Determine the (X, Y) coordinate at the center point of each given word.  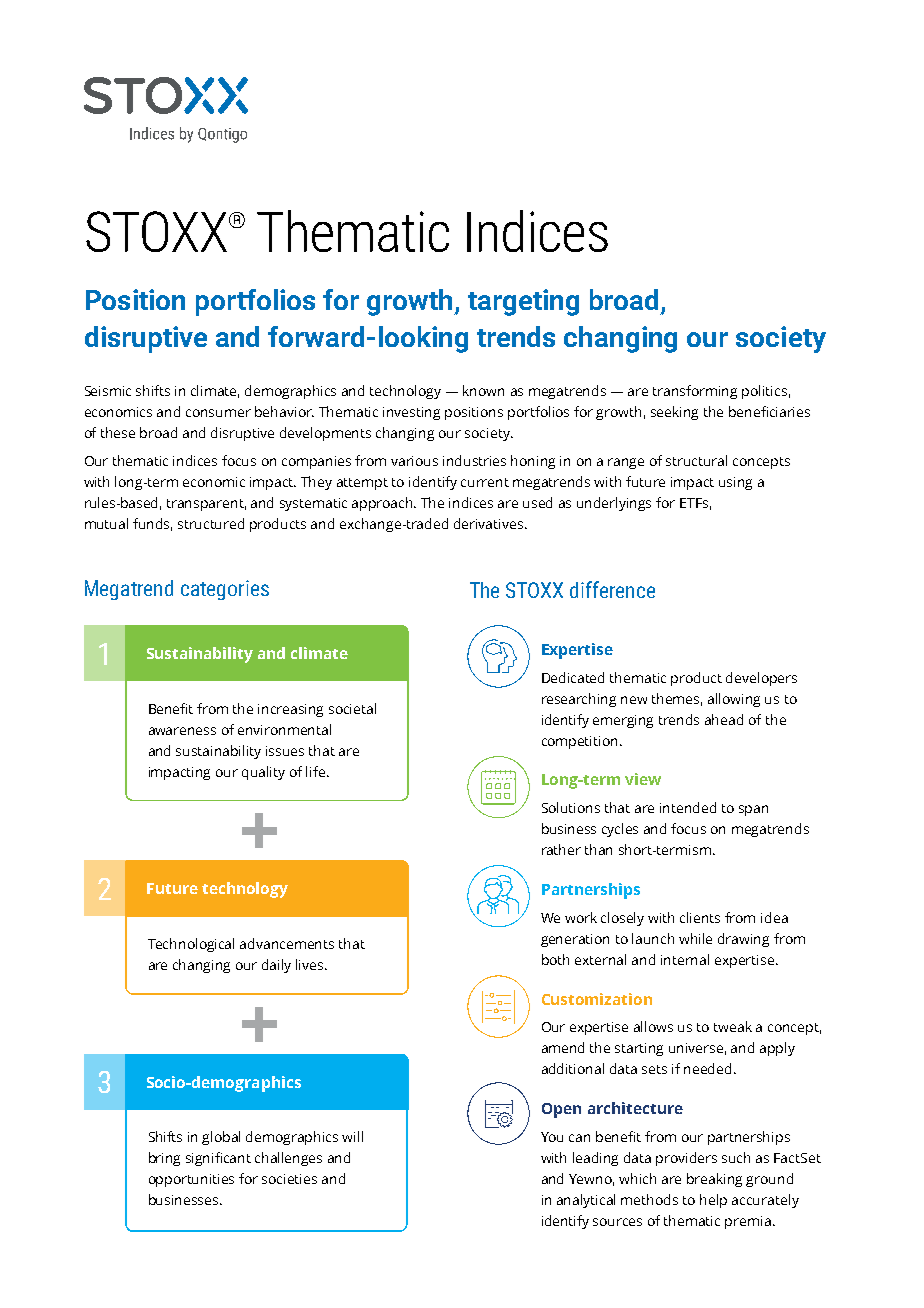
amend (563, 1047)
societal (352, 708)
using (735, 483)
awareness (182, 731)
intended (688, 807)
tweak (733, 1026)
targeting (523, 302)
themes (677, 699)
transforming (695, 392)
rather (561, 849)
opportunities (191, 1180)
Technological (191, 945)
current (485, 482)
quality (263, 773)
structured (211, 523)
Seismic (108, 391)
